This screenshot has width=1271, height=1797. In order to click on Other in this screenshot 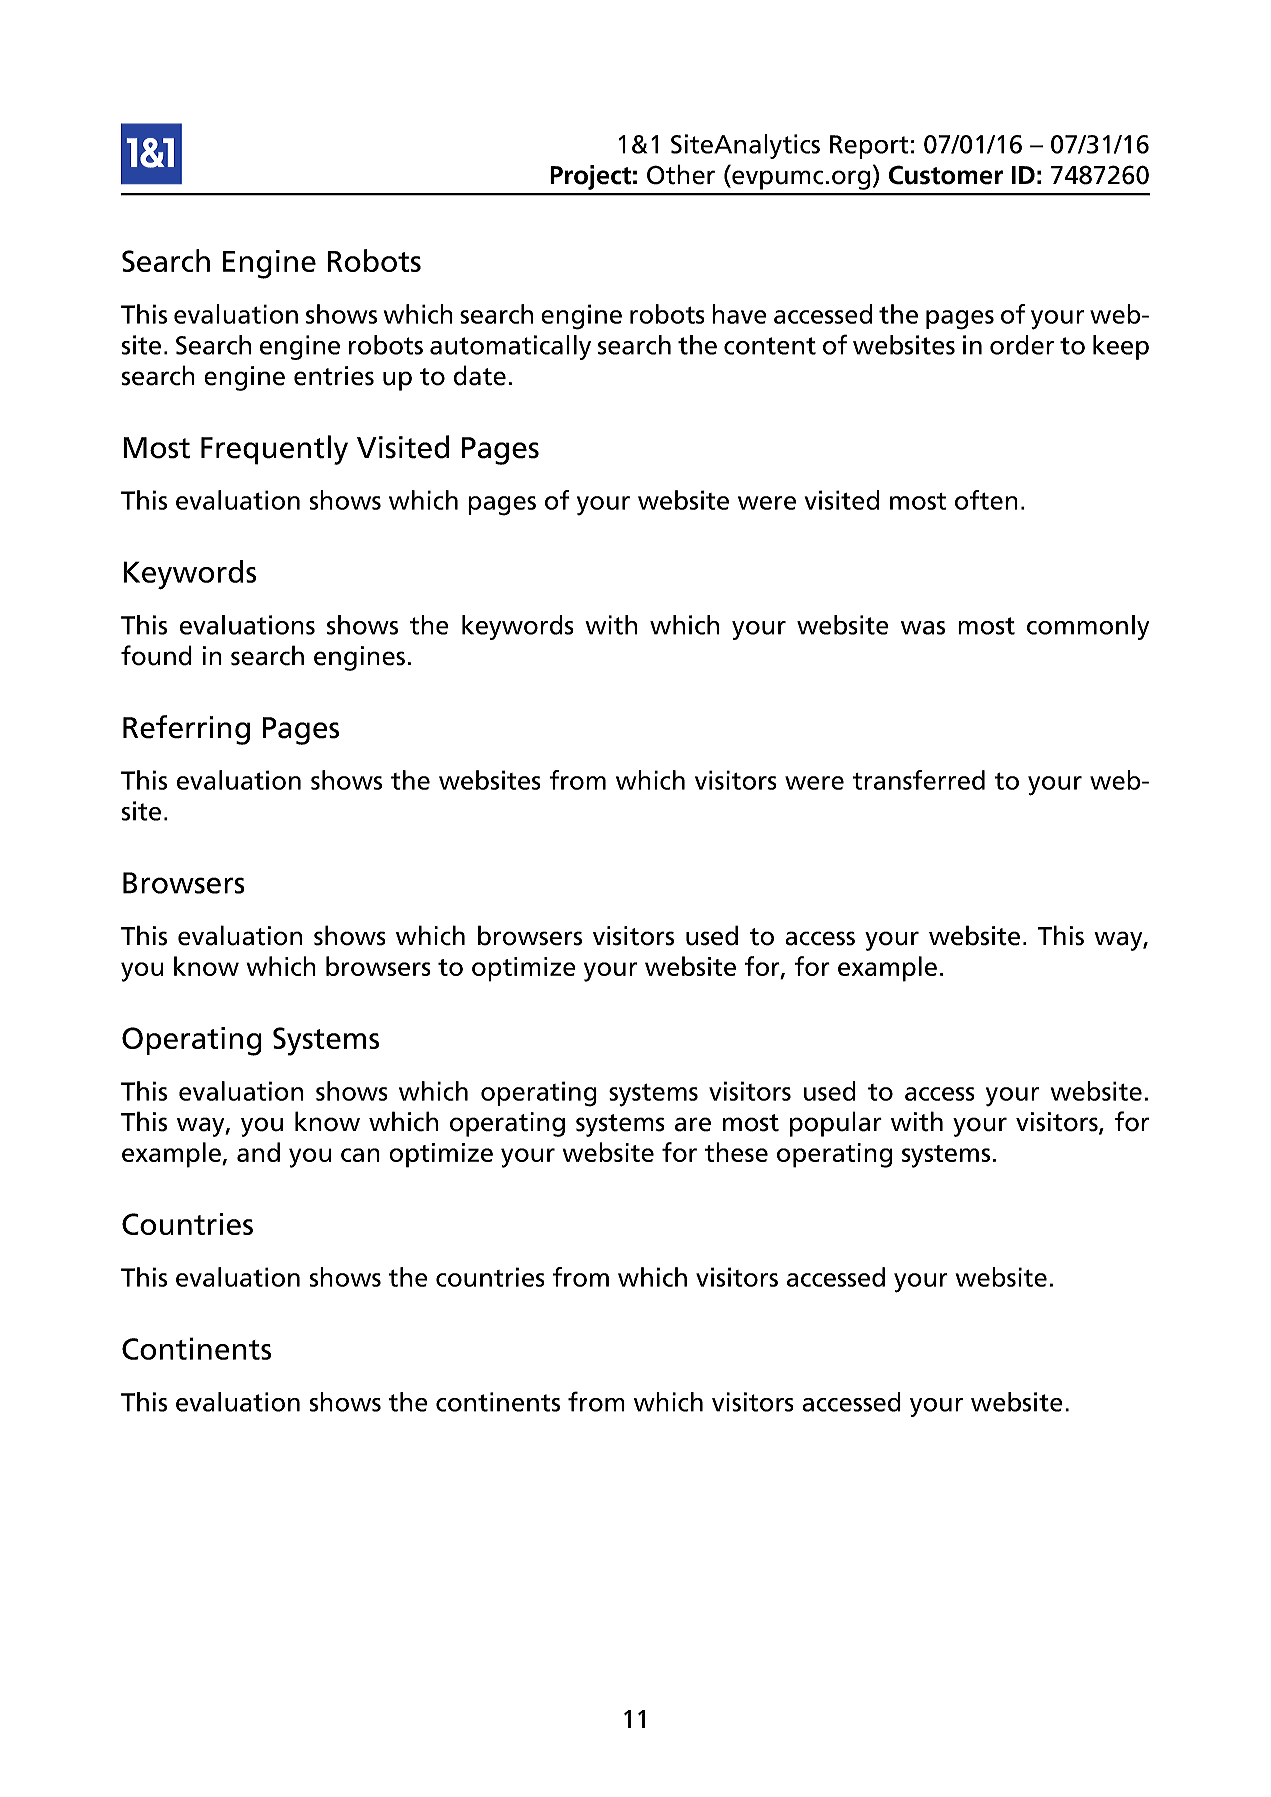, I will do `click(681, 174)`.
